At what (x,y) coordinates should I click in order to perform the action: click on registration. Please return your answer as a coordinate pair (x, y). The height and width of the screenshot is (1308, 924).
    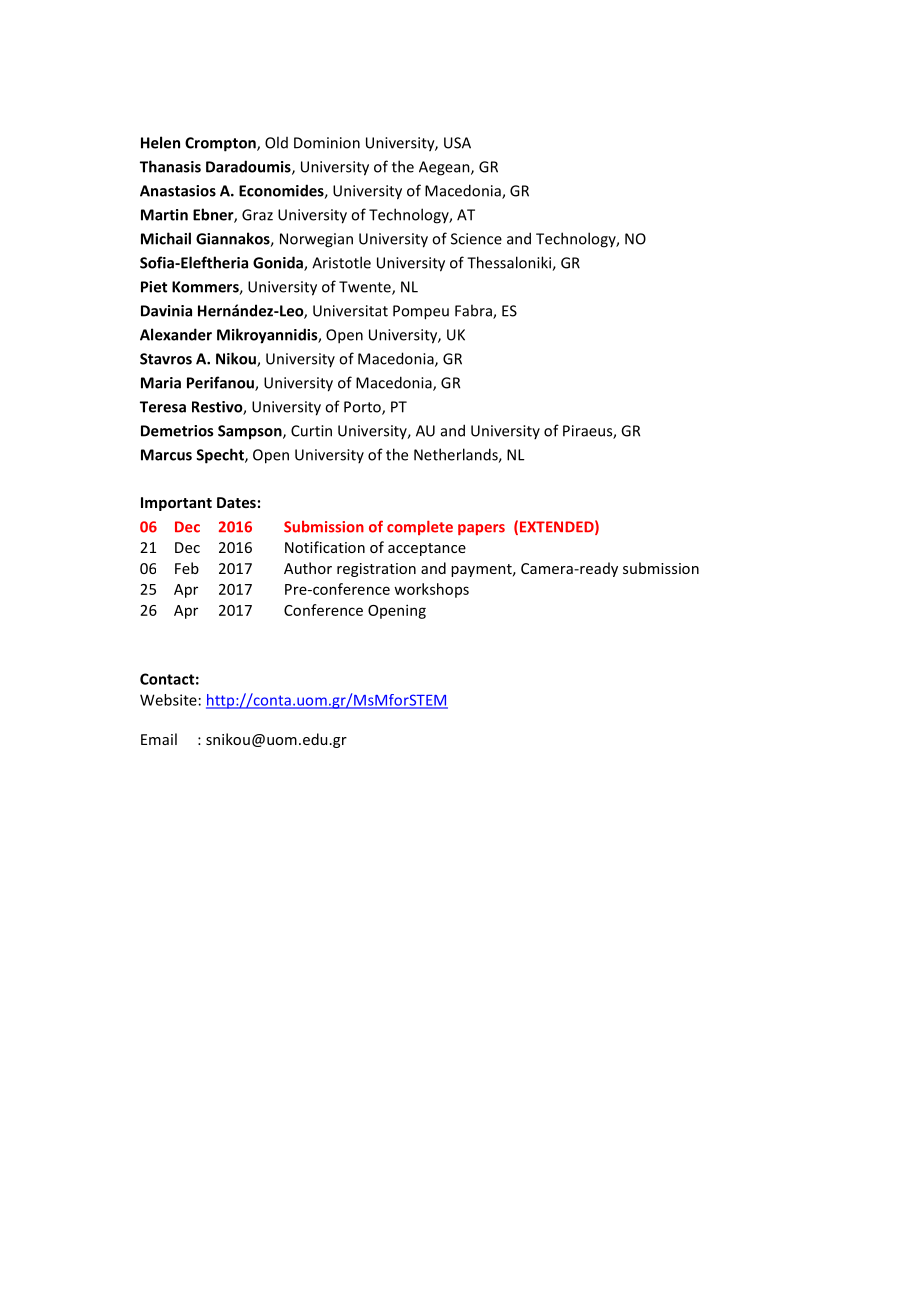
    Looking at the image, I should click on (376, 570).
